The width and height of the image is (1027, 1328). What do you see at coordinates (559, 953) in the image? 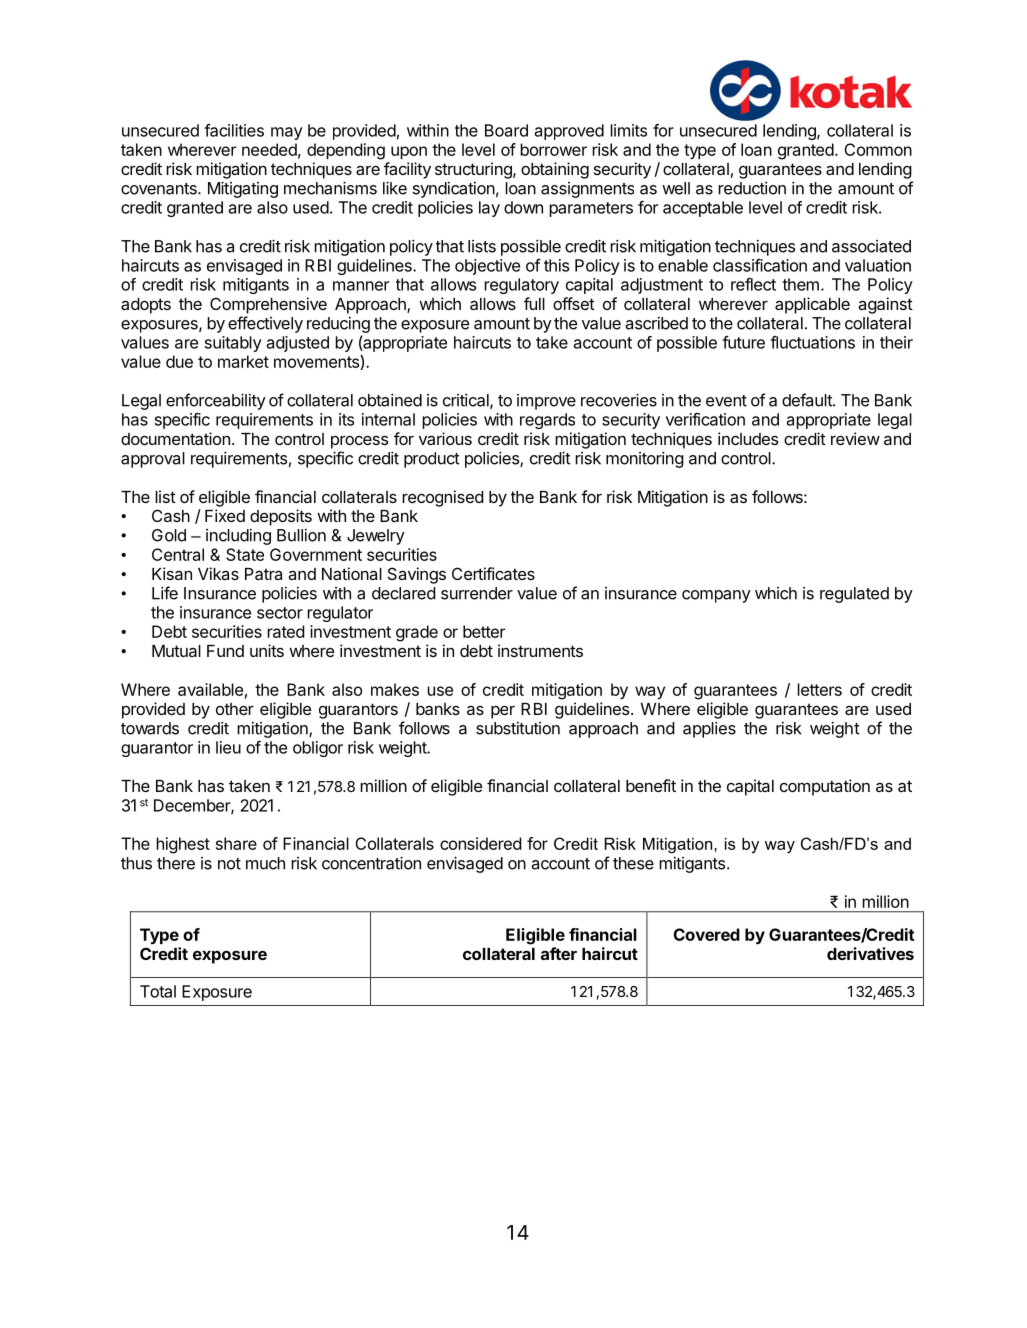
I see `after` at bounding box center [559, 953].
